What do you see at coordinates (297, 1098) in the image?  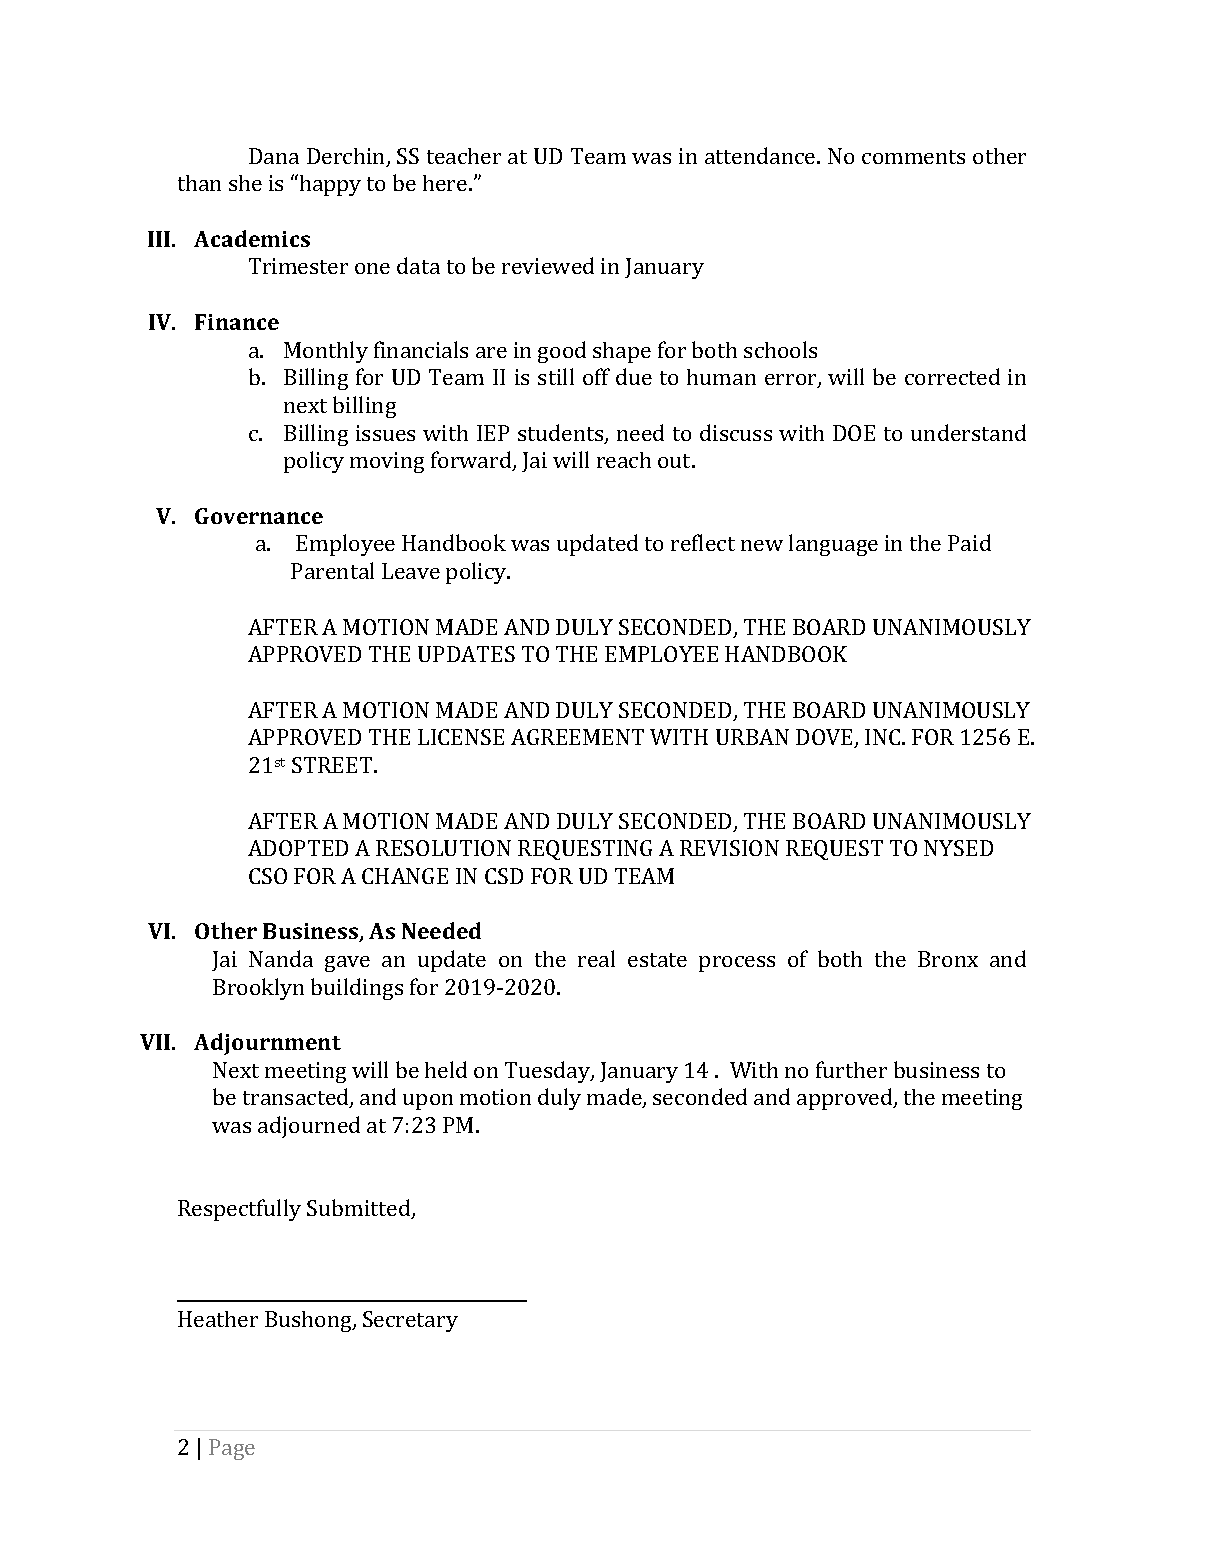 I see `transacted` at bounding box center [297, 1098].
